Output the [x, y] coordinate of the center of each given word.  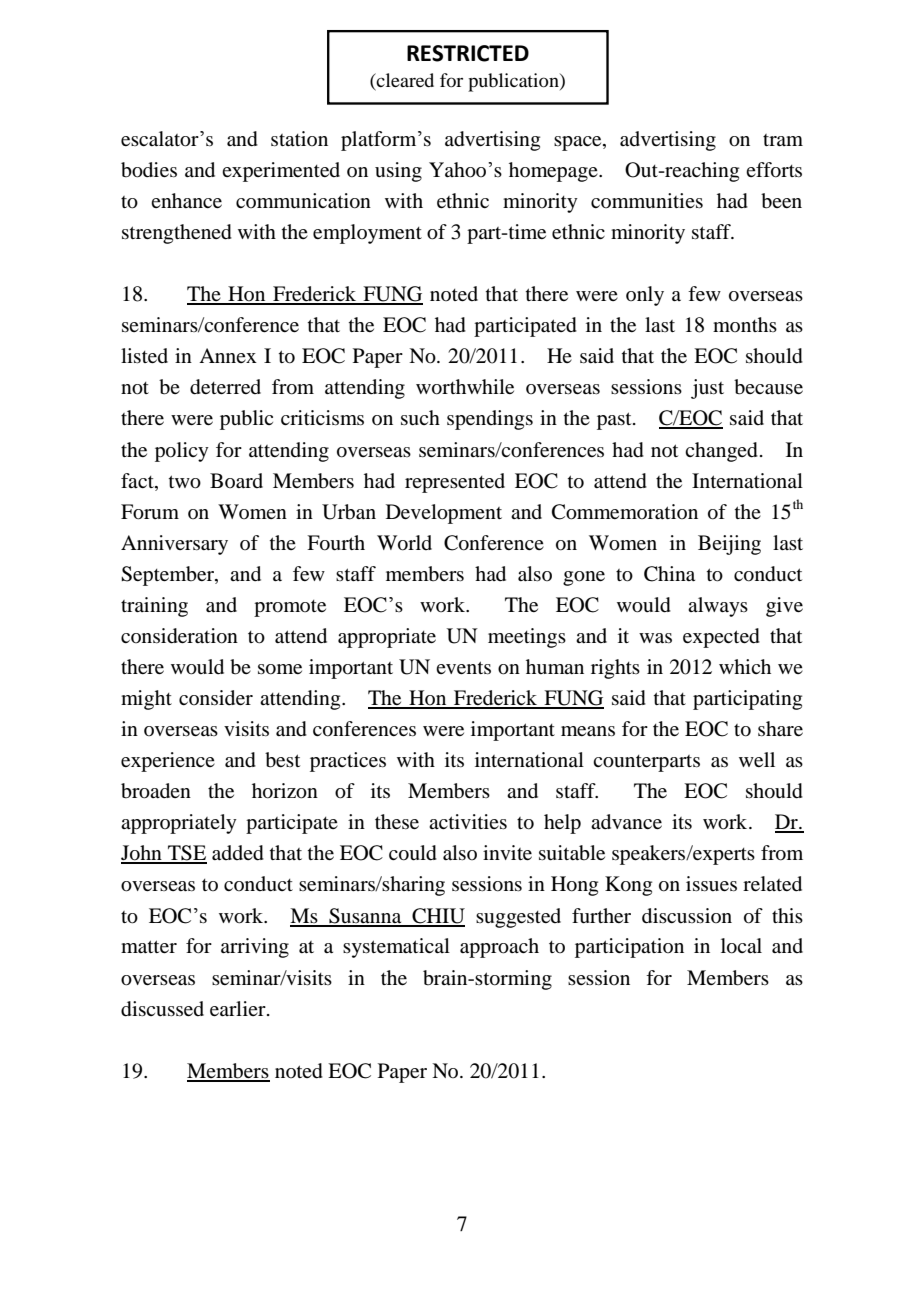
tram [783, 140]
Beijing [729, 545]
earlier [239, 1008]
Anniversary [174, 545]
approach [499, 948]
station [299, 138]
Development [444, 514]
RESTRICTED [468, 53]
